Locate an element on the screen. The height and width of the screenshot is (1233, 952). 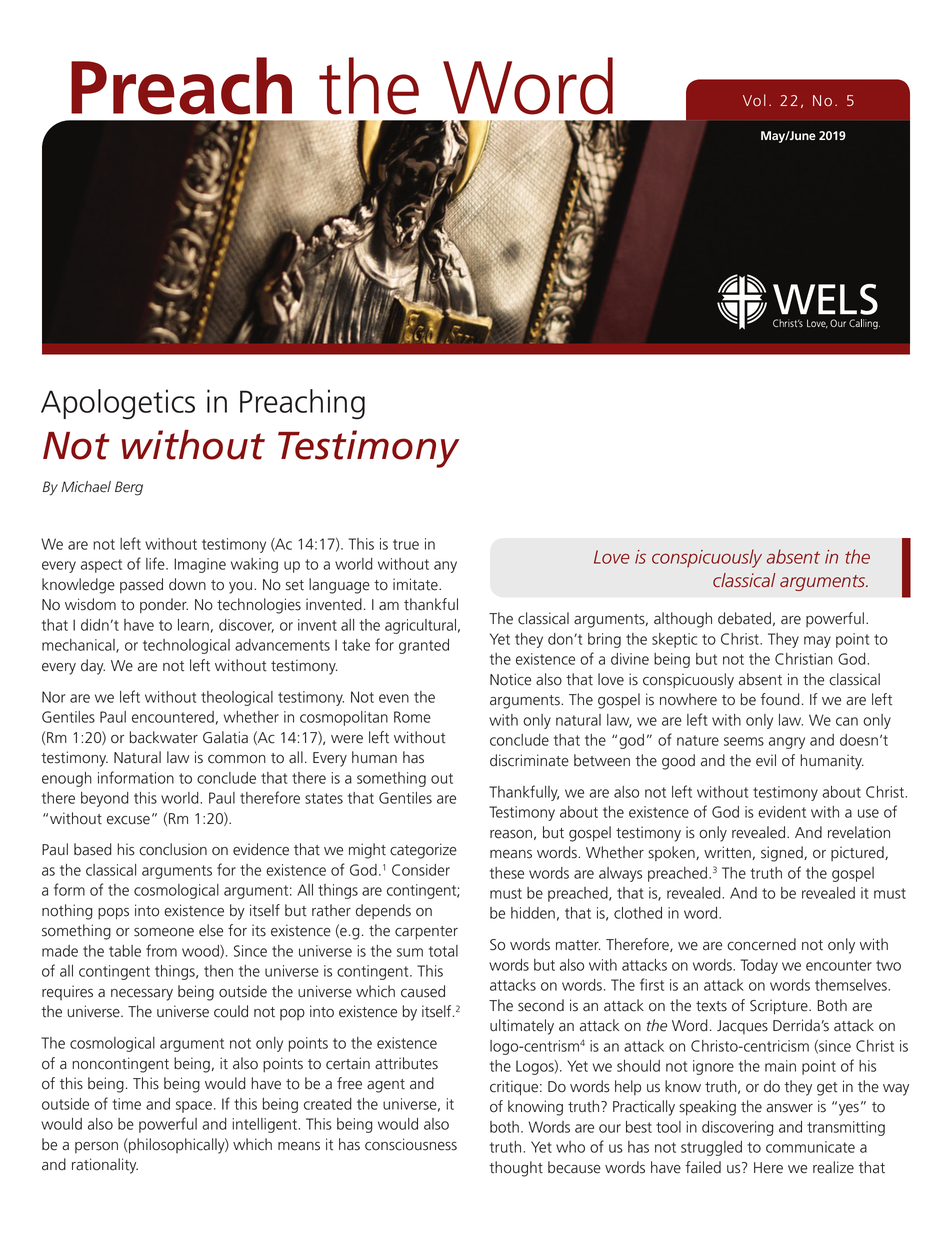
technological is located at coordinates (186, 646).
